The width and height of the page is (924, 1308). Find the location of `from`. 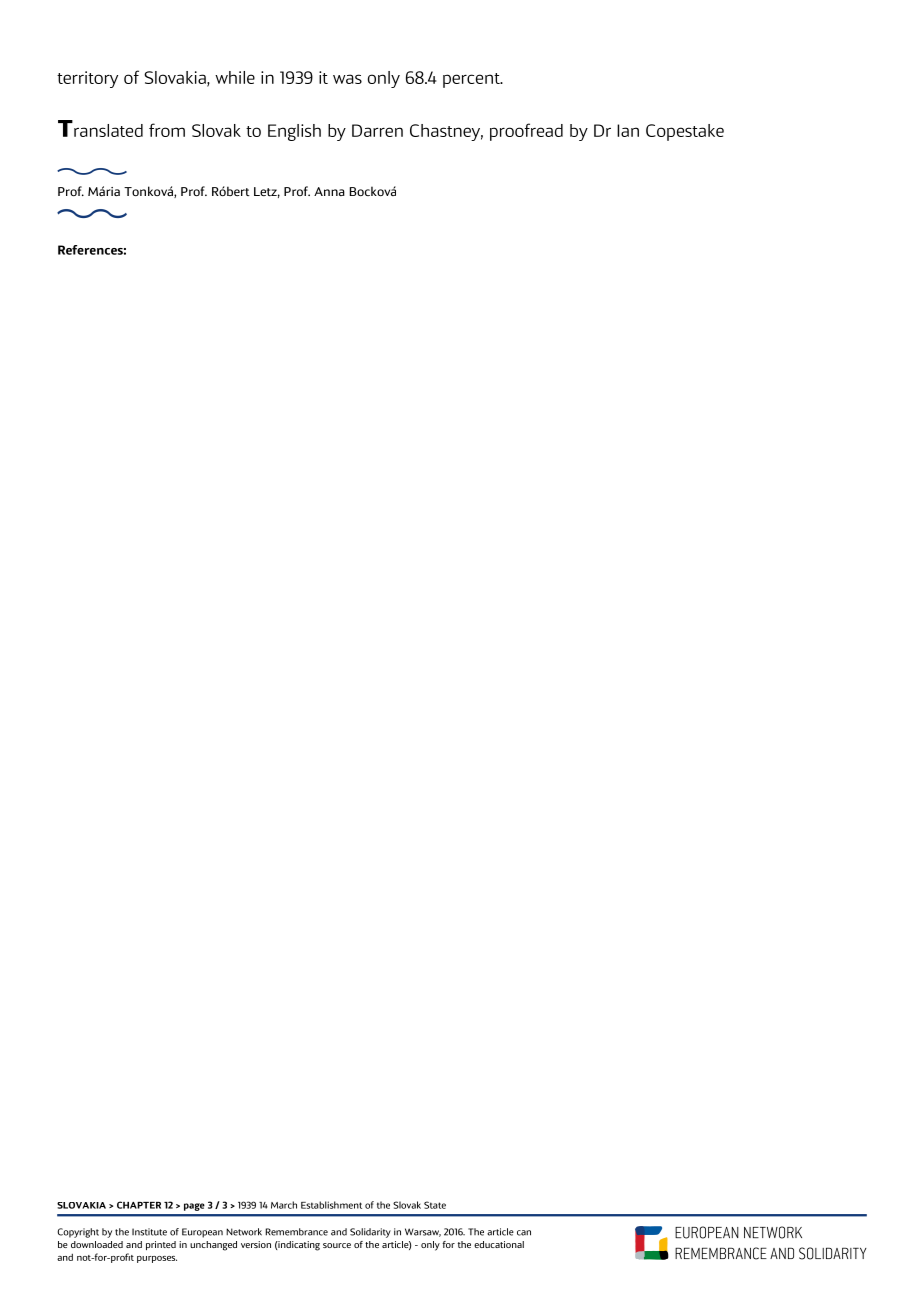

from is located at coordinates (167, 130).
